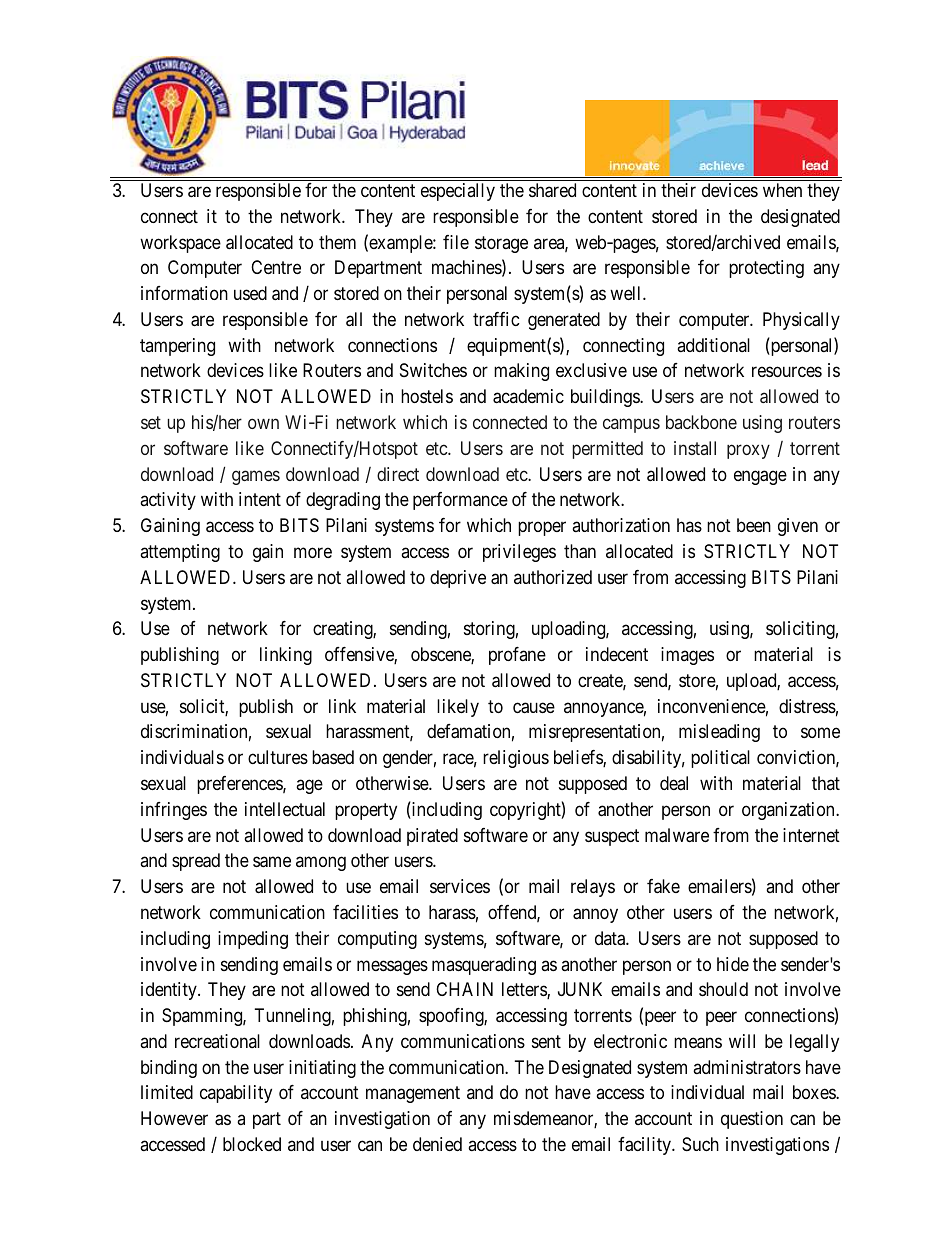 This image has height=1233, width=952. What do you see at coordinates (437, 1144) in the image?
I see `denied` at bounding box center [437, 1144].
